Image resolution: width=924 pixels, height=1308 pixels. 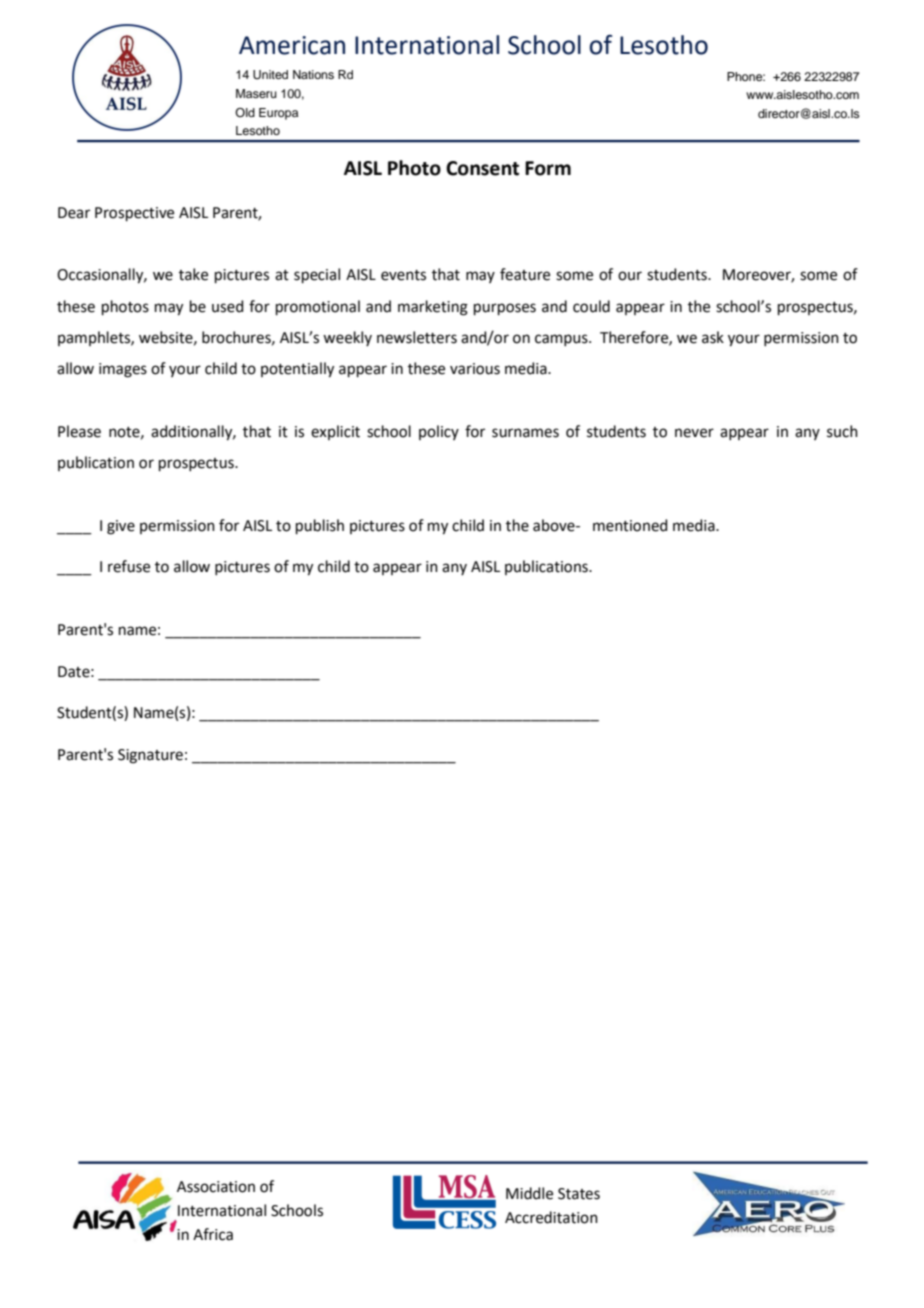 What do you see at coordinates (548, 168) in the screenshot?
I see `Form` at bounding box center [548, 168].
